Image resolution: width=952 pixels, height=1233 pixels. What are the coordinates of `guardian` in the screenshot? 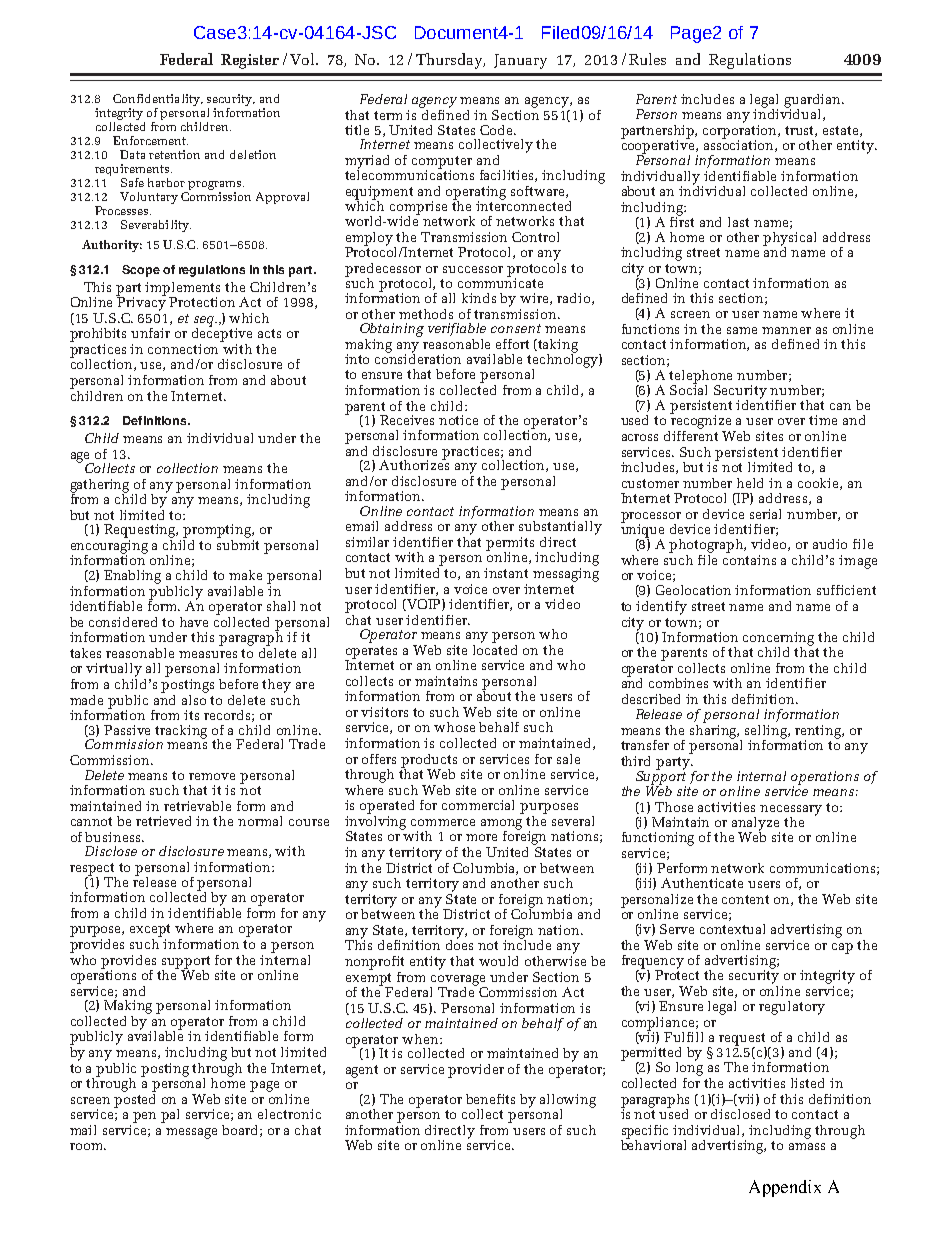 It's located at (813, 102).
